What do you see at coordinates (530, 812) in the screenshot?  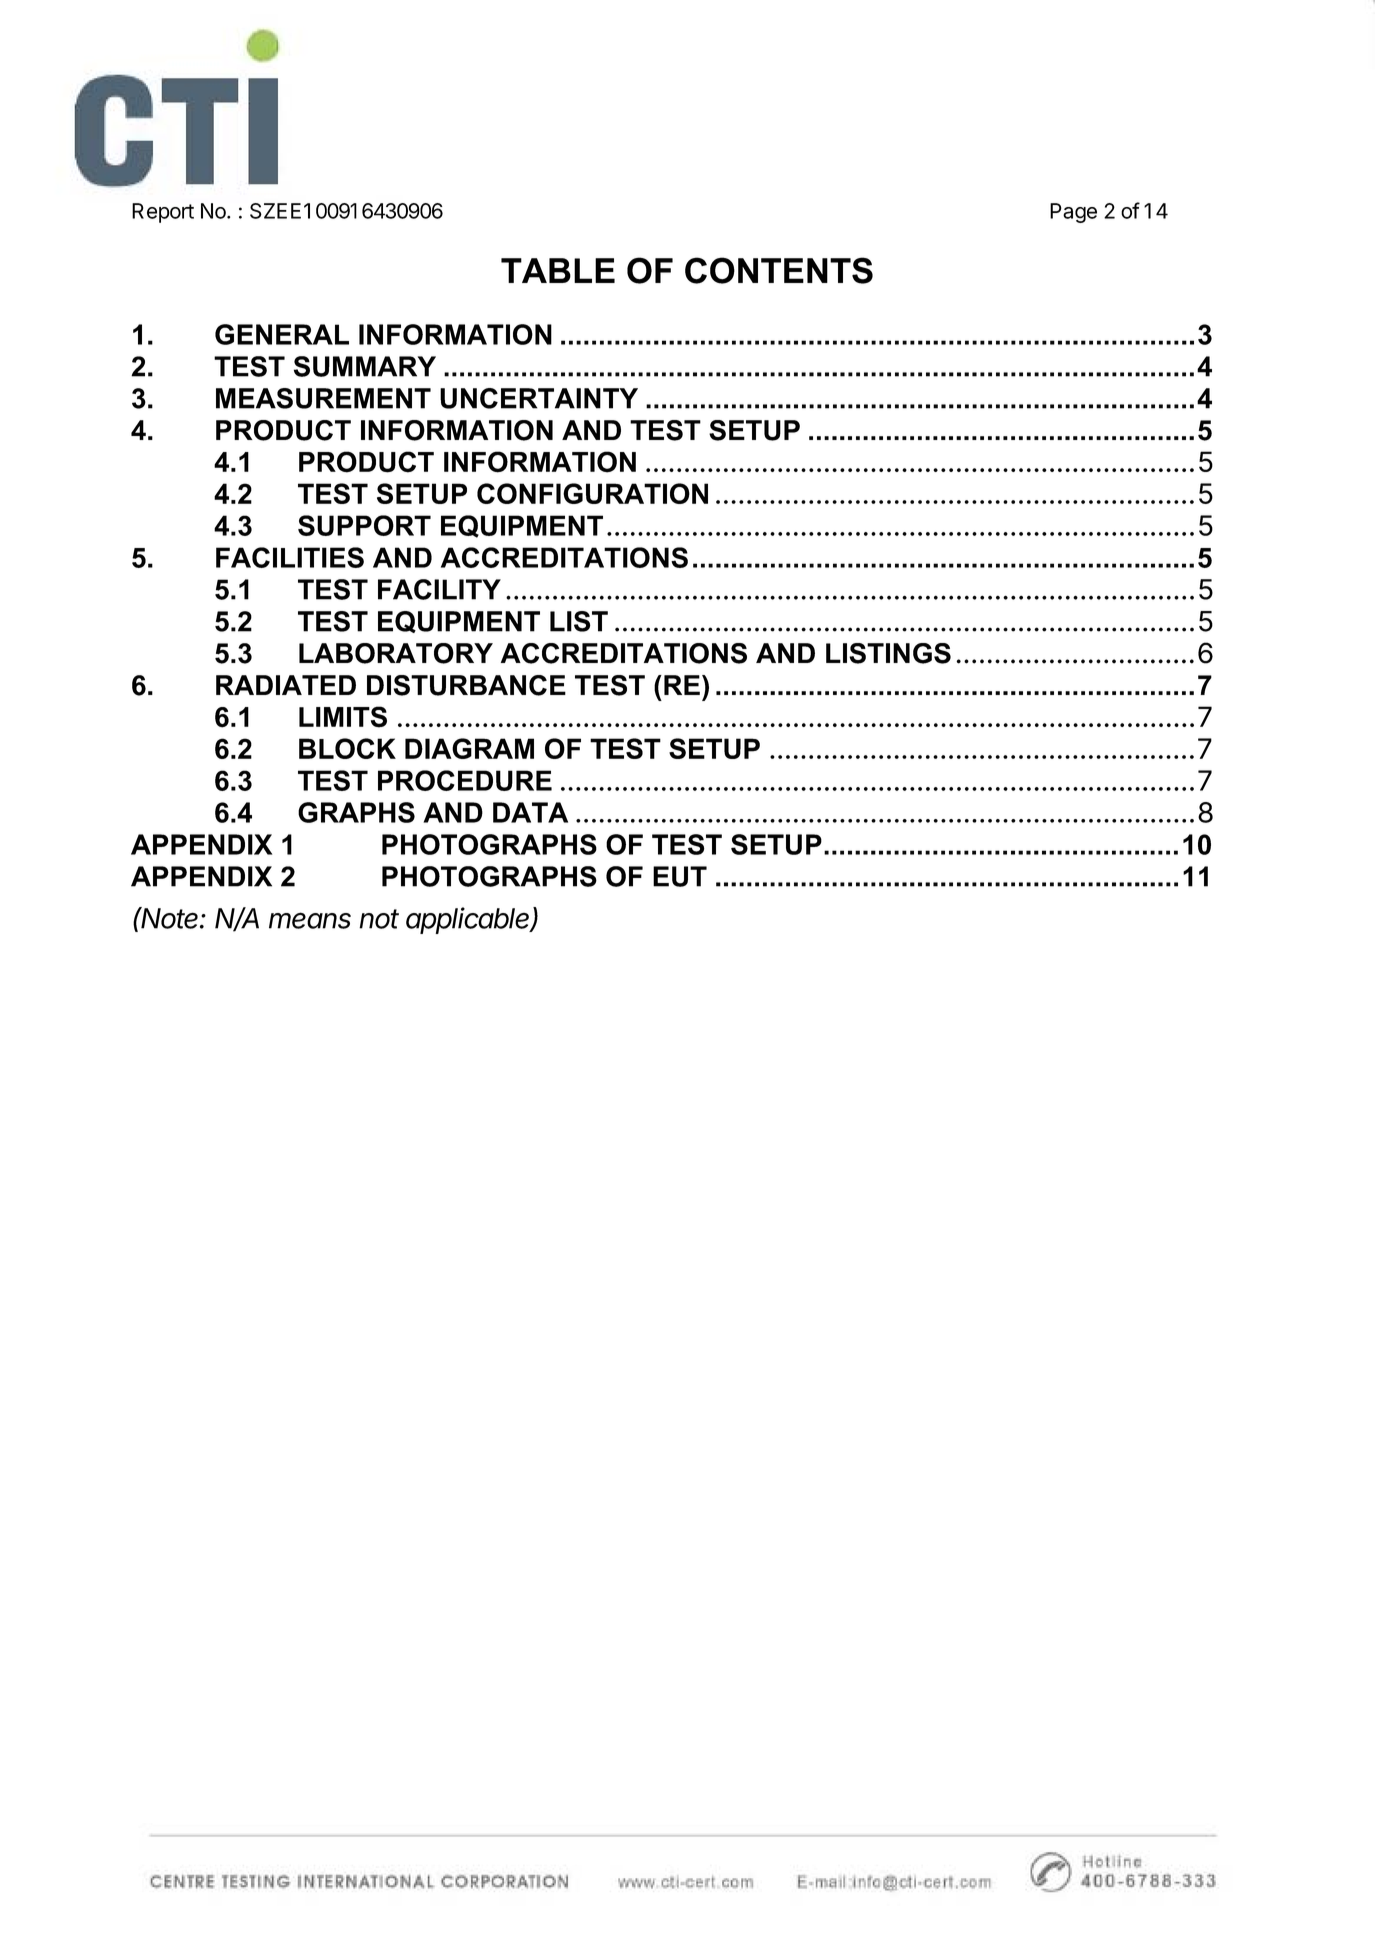 I see `DATA` at bounding box center [530, 812].
